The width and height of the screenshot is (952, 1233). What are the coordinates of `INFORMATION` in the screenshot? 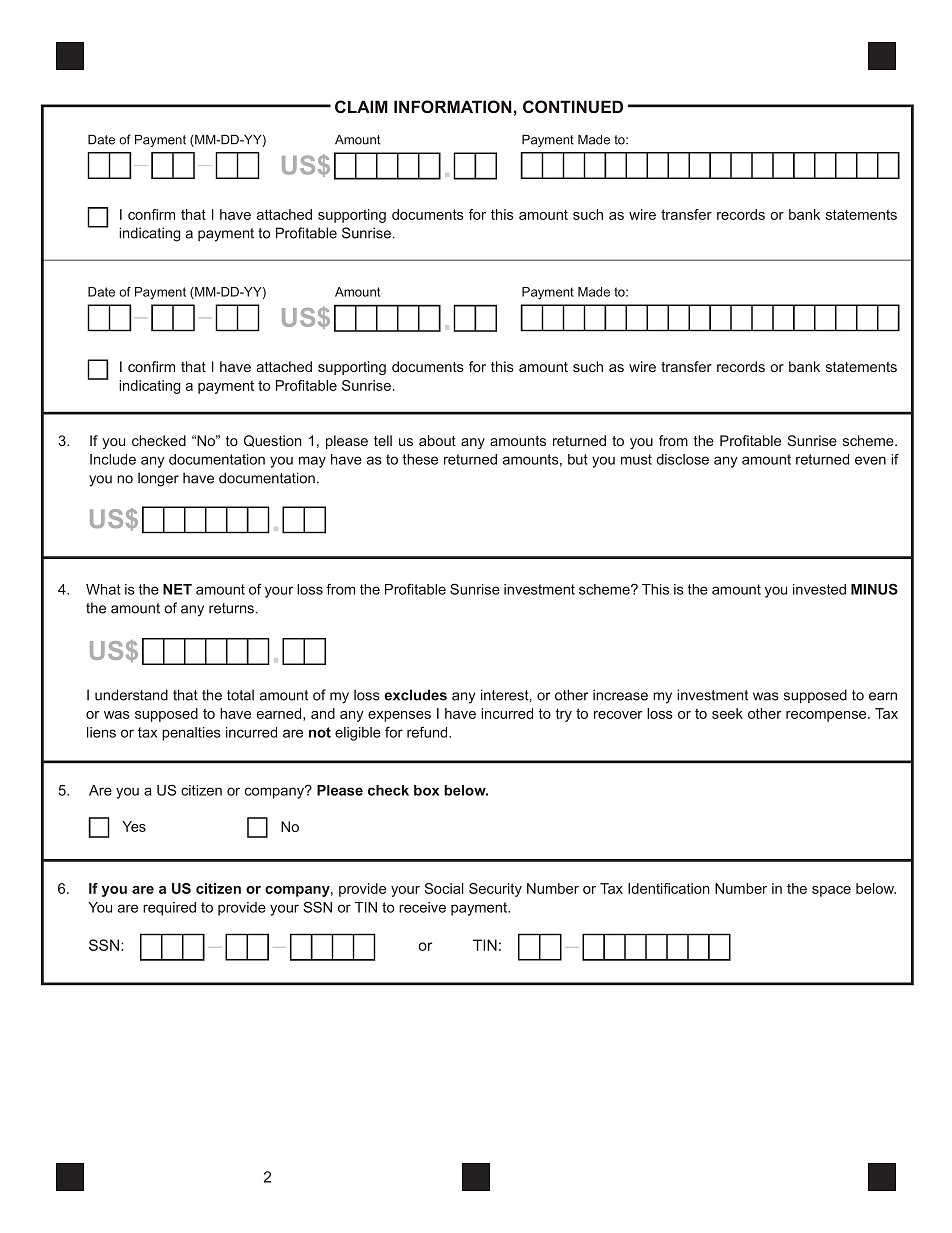 It's located at (453, 106).
